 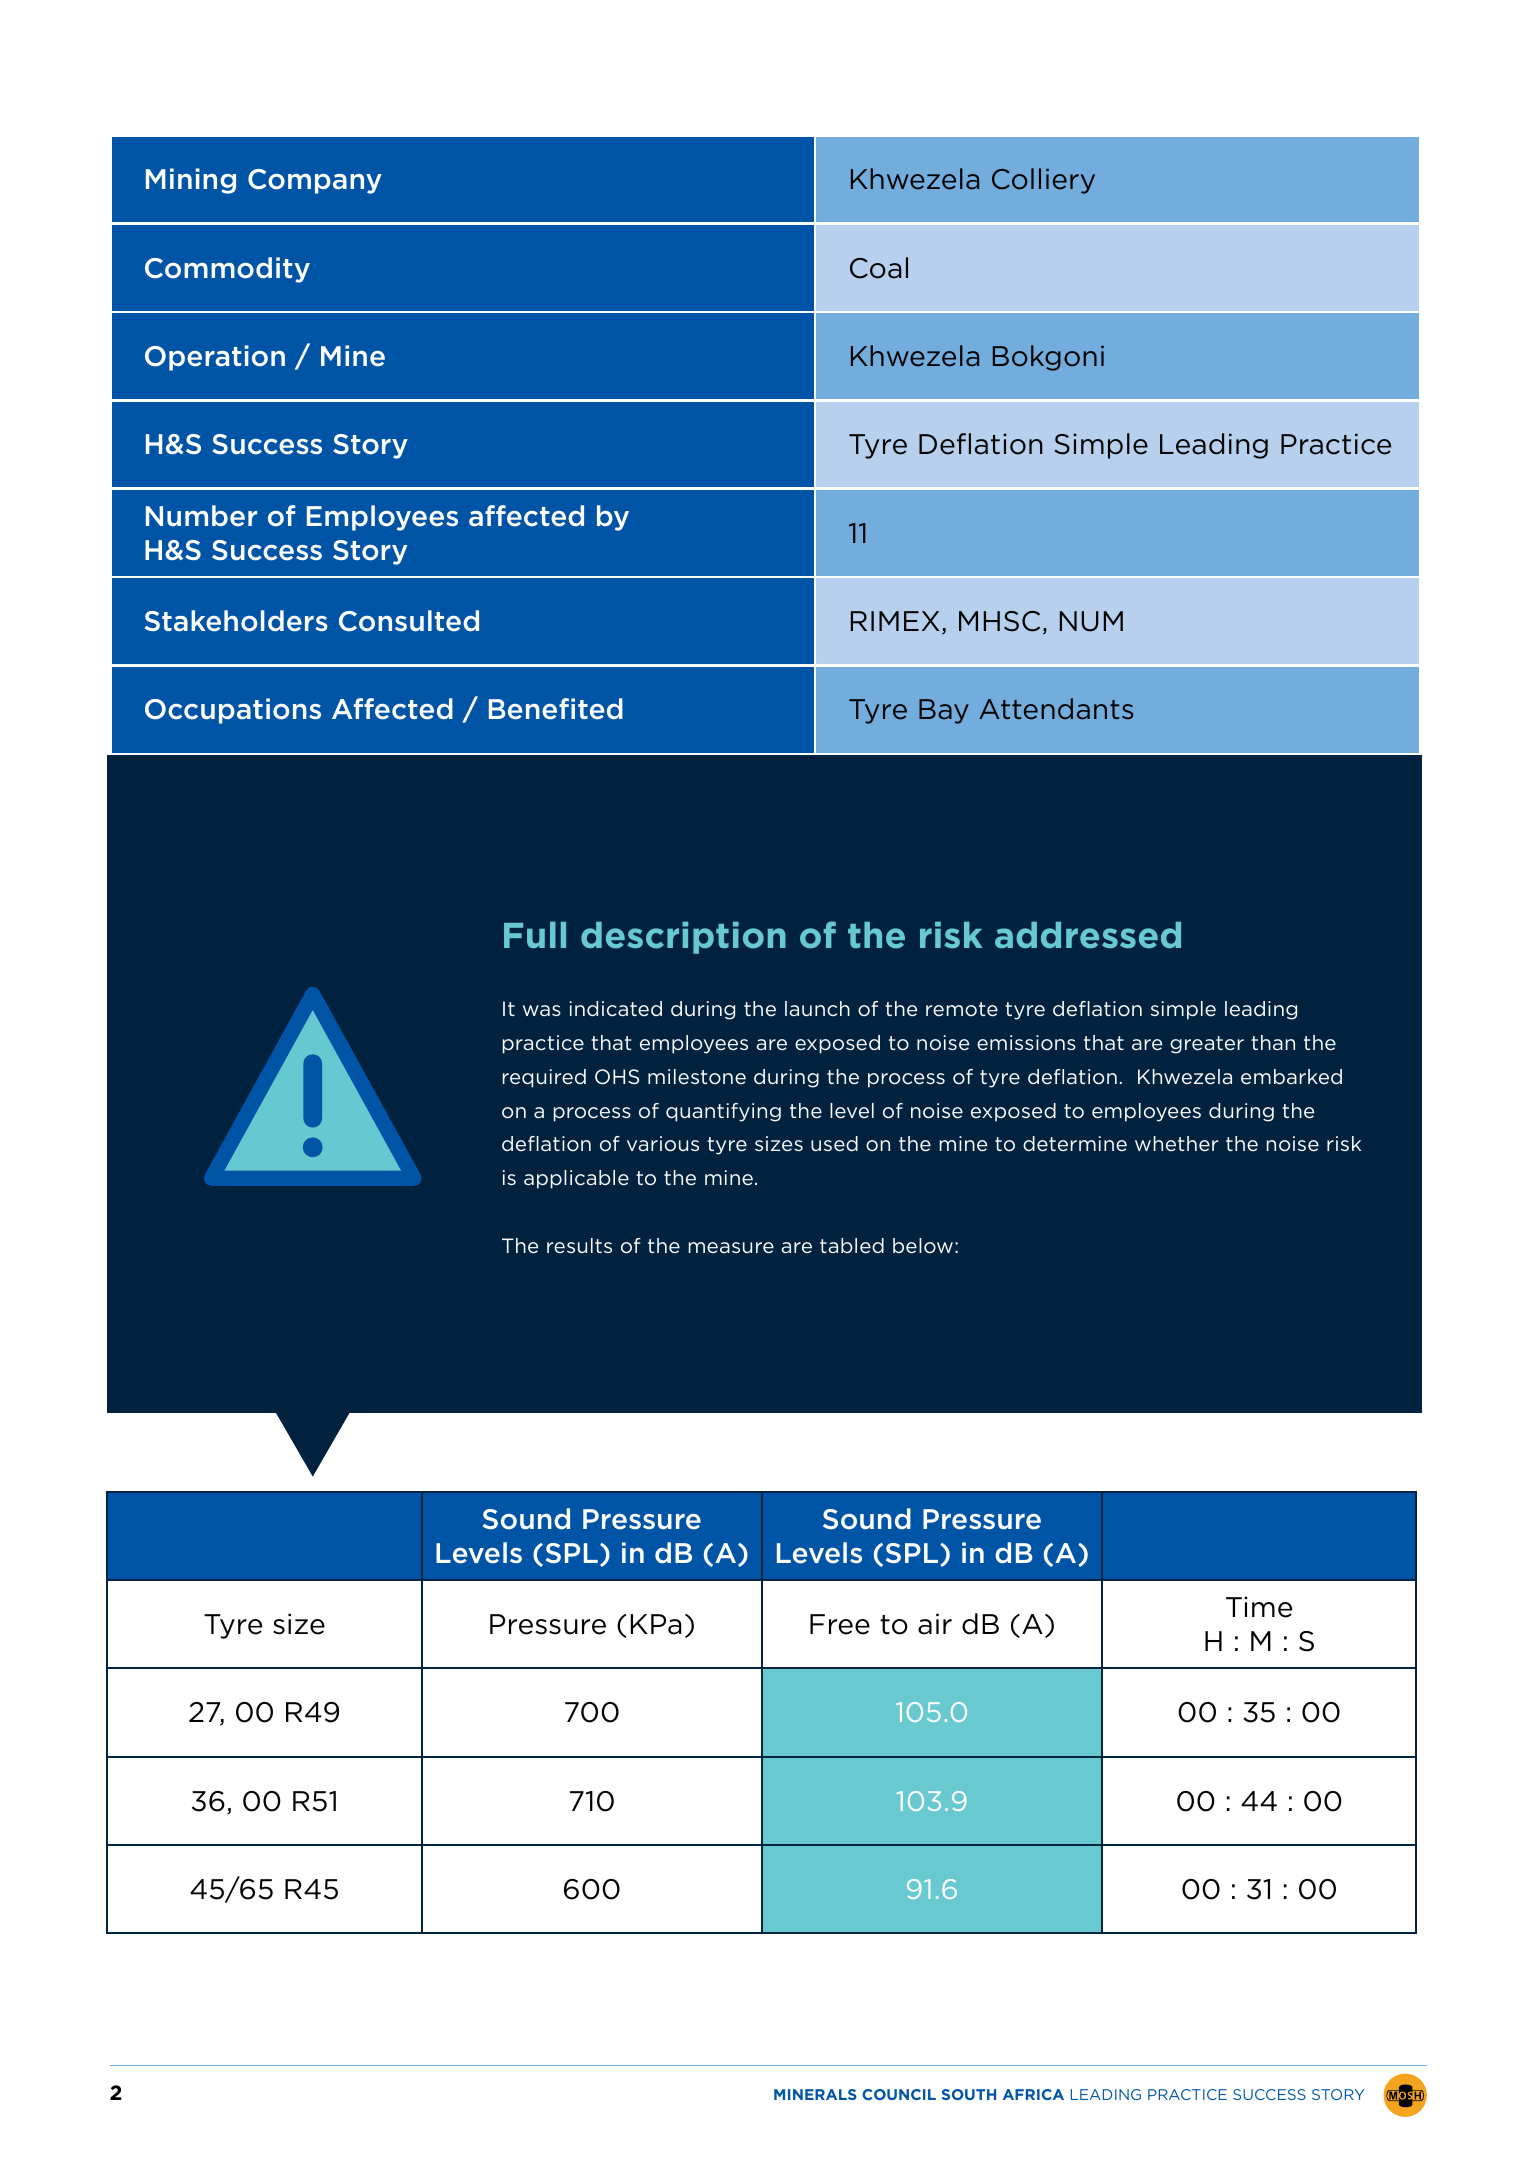 I want to click on Company, so click(x=315, y=181).
